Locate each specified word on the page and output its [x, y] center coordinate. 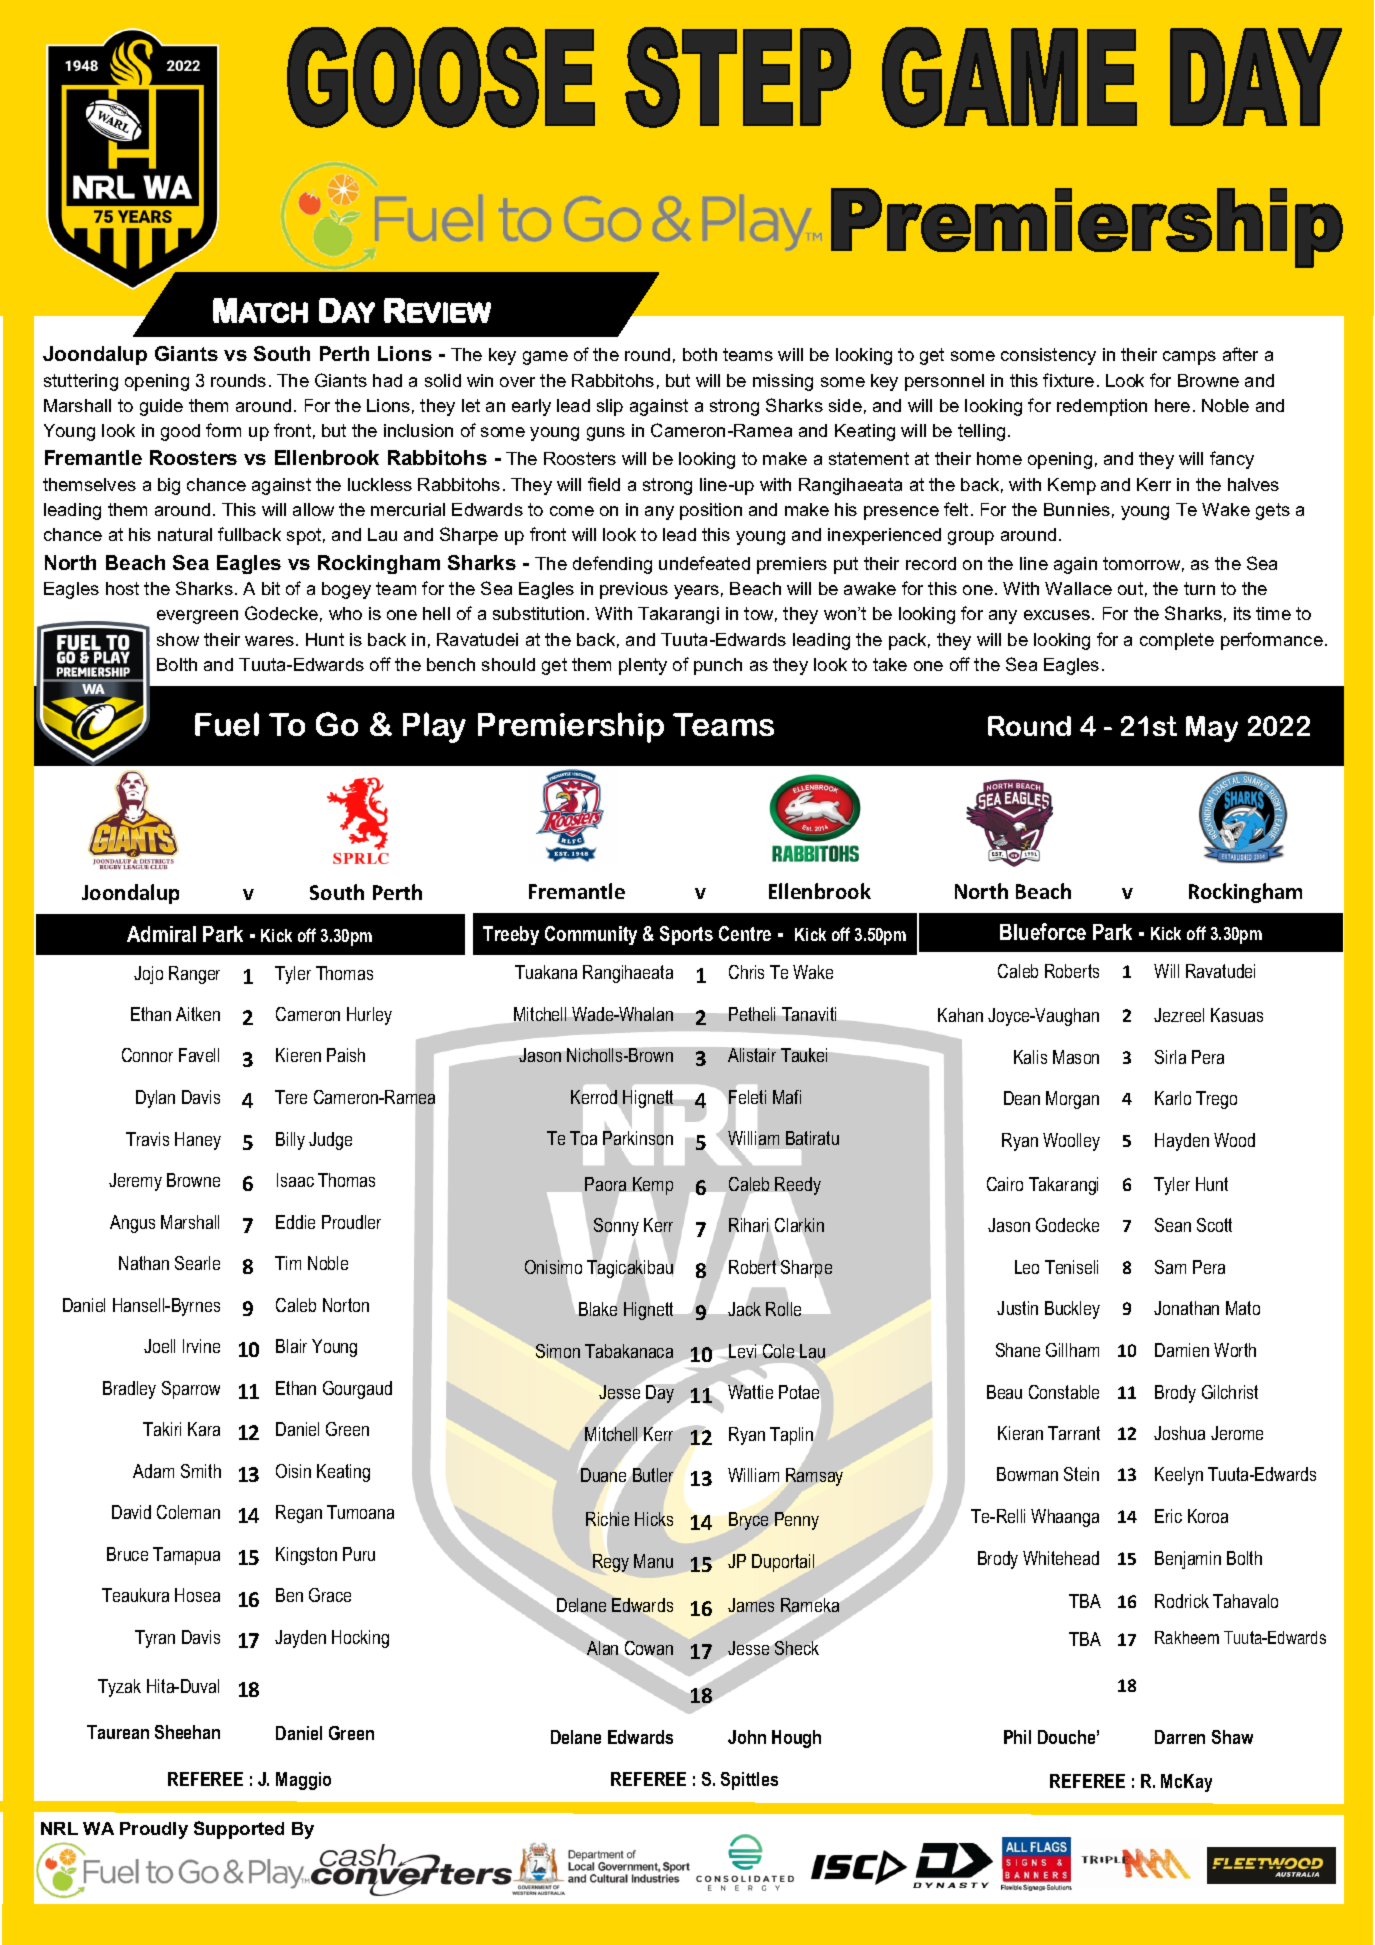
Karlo [1173, 1098]
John [747, 1737]
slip [610, 407]
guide [161, 407]
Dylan [155, 1099]
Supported [239, 1830]
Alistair [752, 1055]
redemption [1102, 407]
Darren [1180, 1737]
